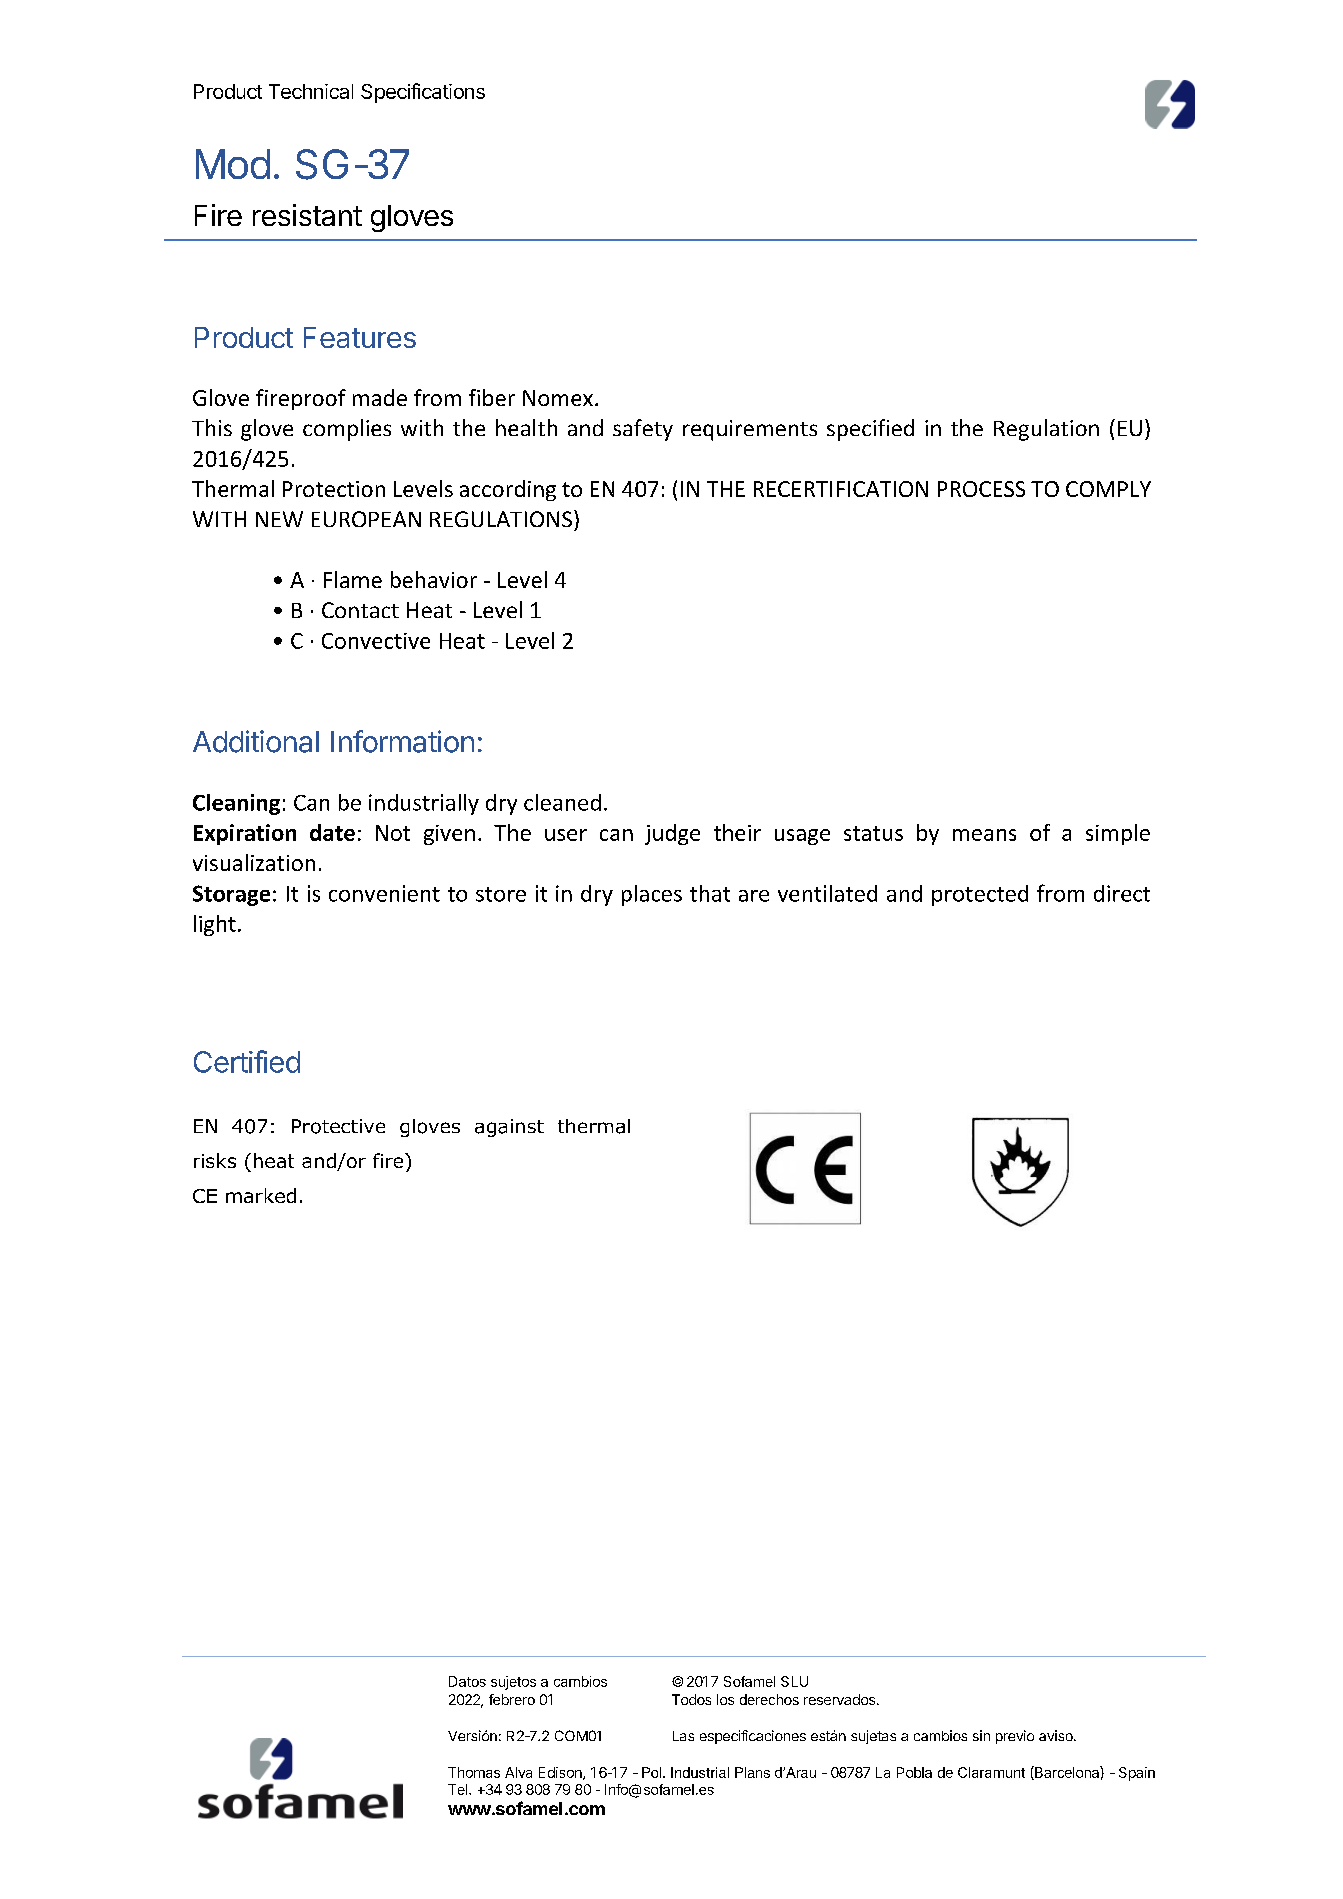 The image size is (1343, 1899). Describe the element at coordinates (423, 93) in the screenshot. I see `Specifications` at that location.
